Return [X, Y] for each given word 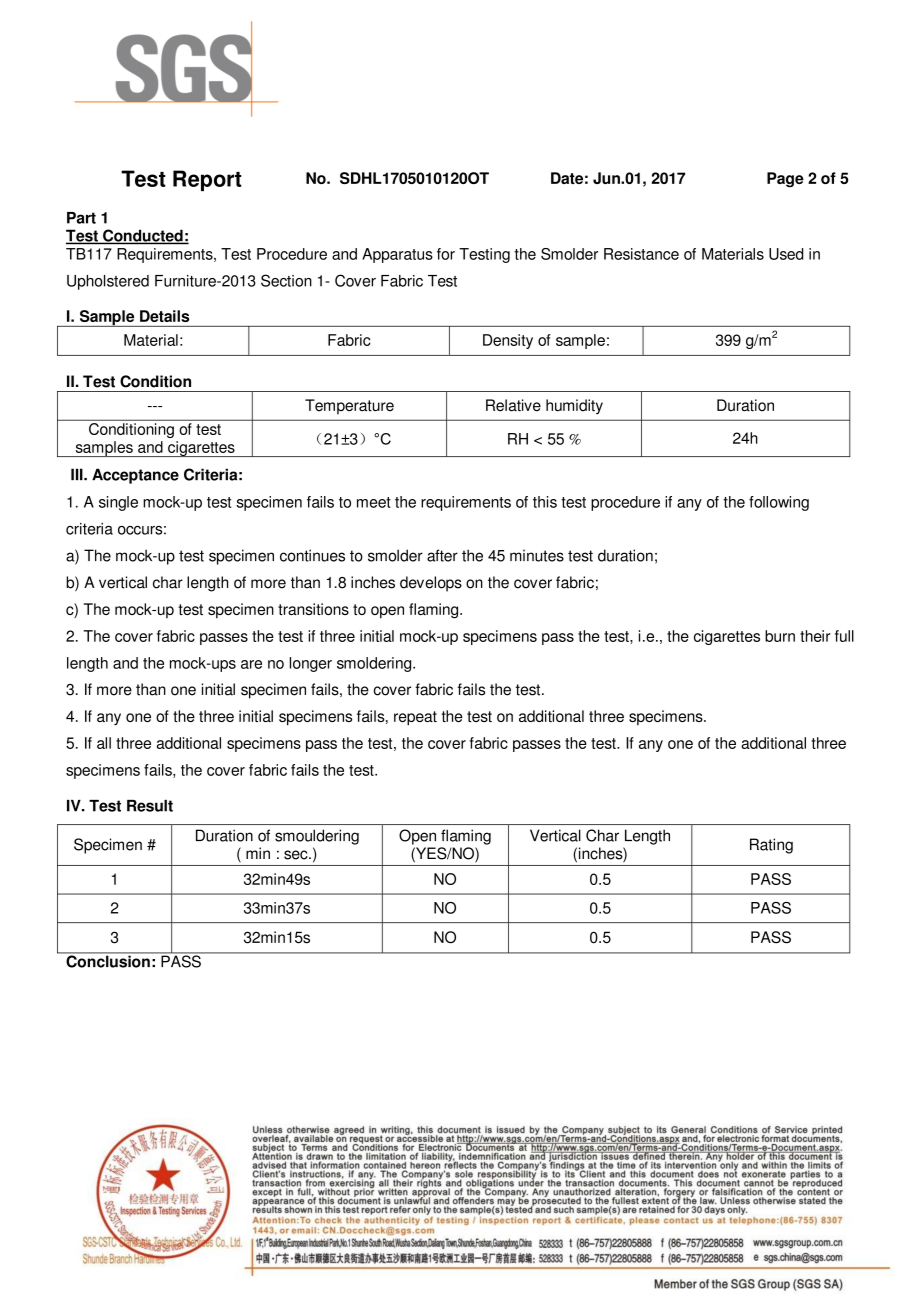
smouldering [317, 837]
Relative [513, 405]
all [104, 743]
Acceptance [135, 476]
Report [207, 180]
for [446, 254]
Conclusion [108, 960]
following [779, 503]
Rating [771, 846]
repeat [415, 718]
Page [785, 180]
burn [780, 636]
